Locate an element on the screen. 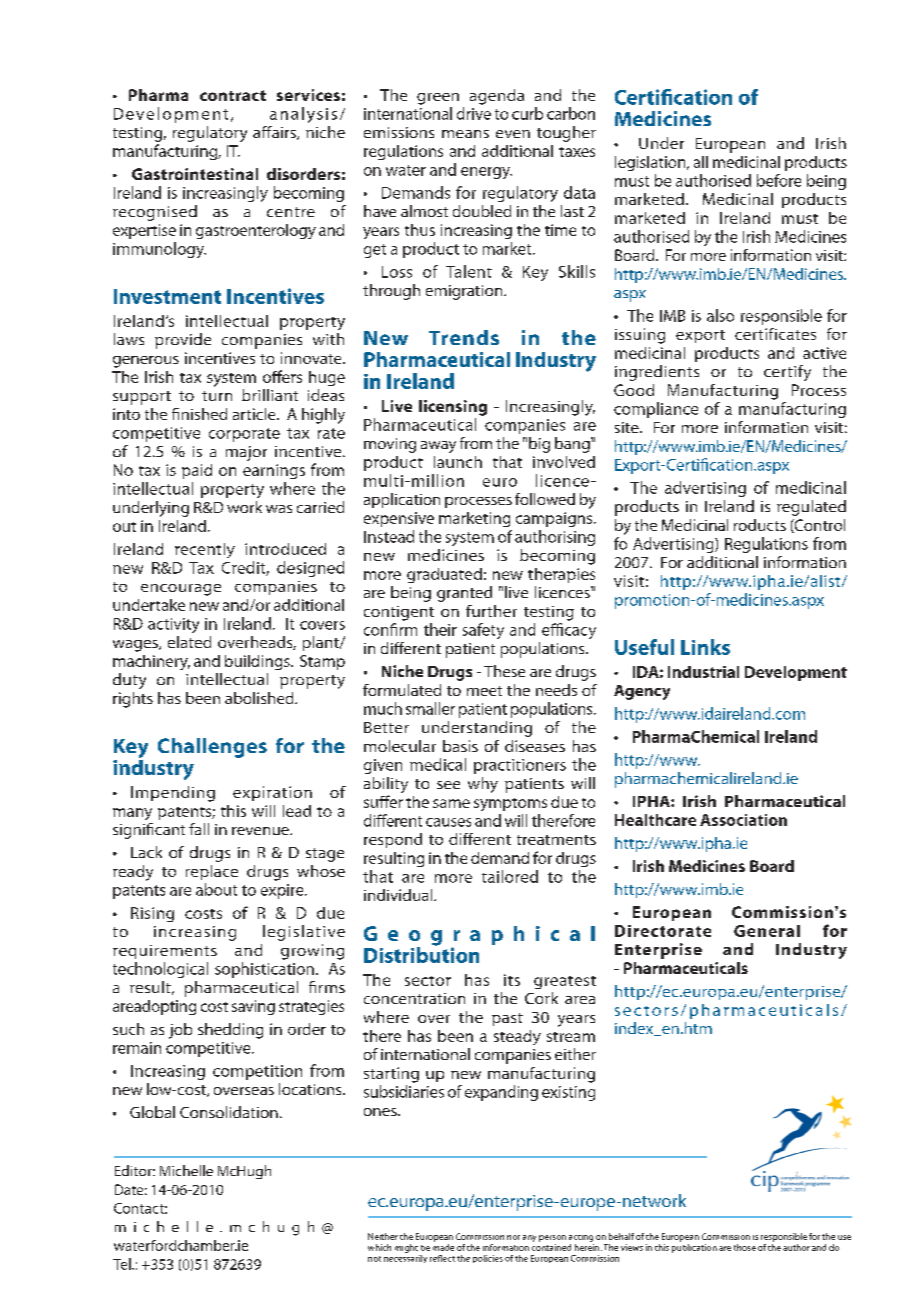  past is located at coordinates (507, 1019).
